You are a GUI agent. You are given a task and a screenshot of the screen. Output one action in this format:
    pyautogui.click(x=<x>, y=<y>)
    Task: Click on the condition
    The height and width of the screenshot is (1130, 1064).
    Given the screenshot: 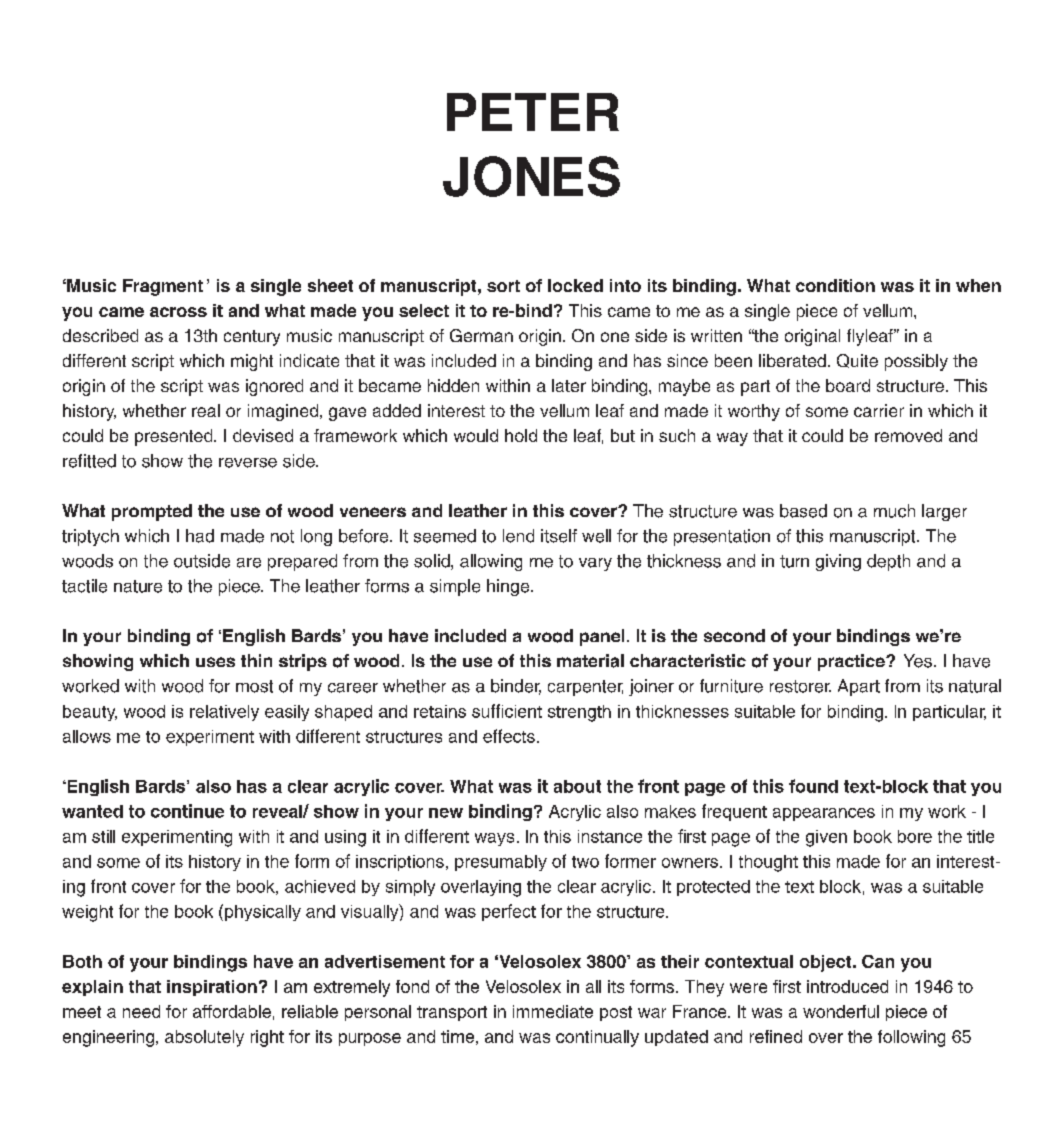 What is the action you would take?
    pyautogui.click(x=835, y=285)
